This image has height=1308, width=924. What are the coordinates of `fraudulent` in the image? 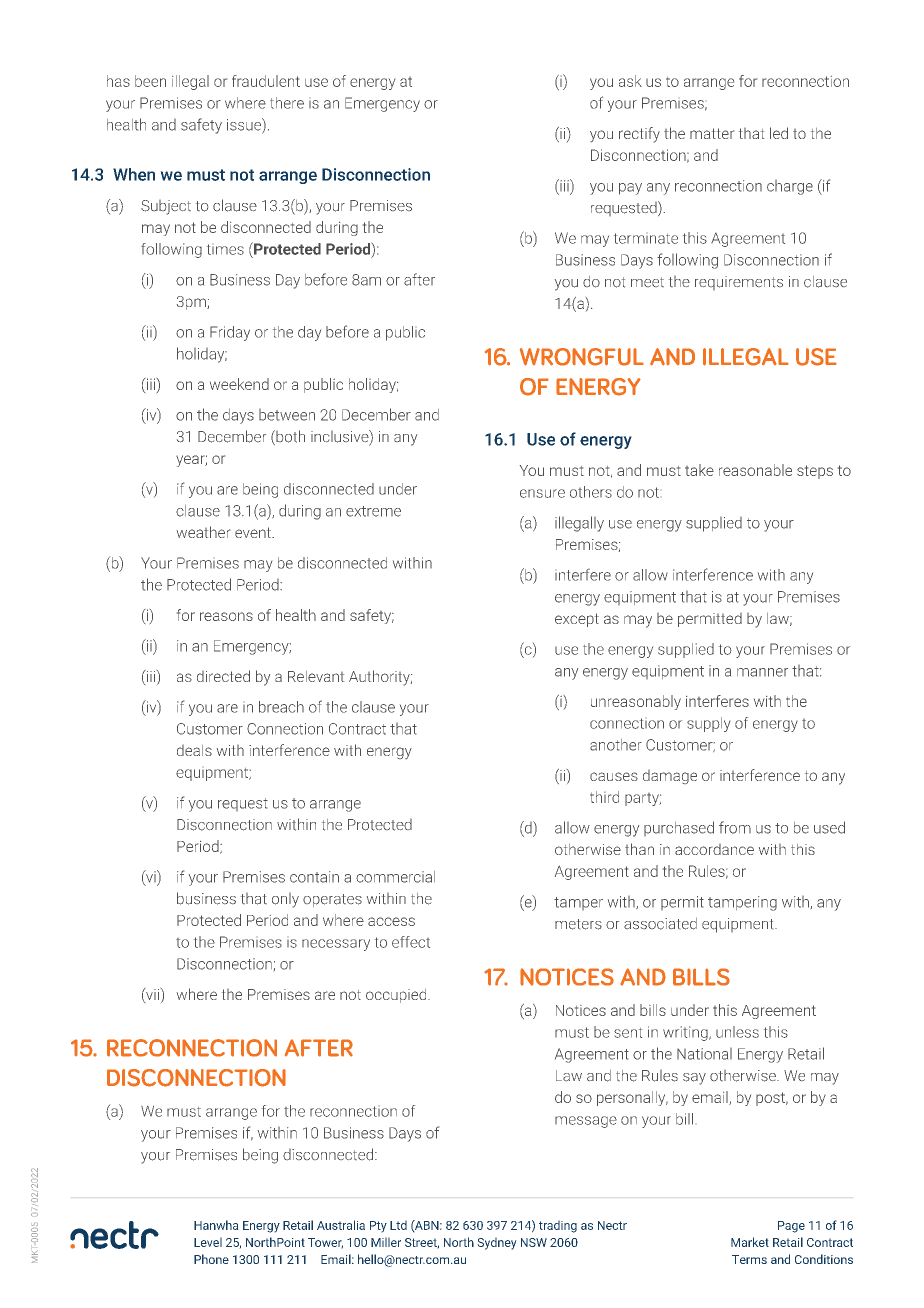 It's located at (266, 81).
